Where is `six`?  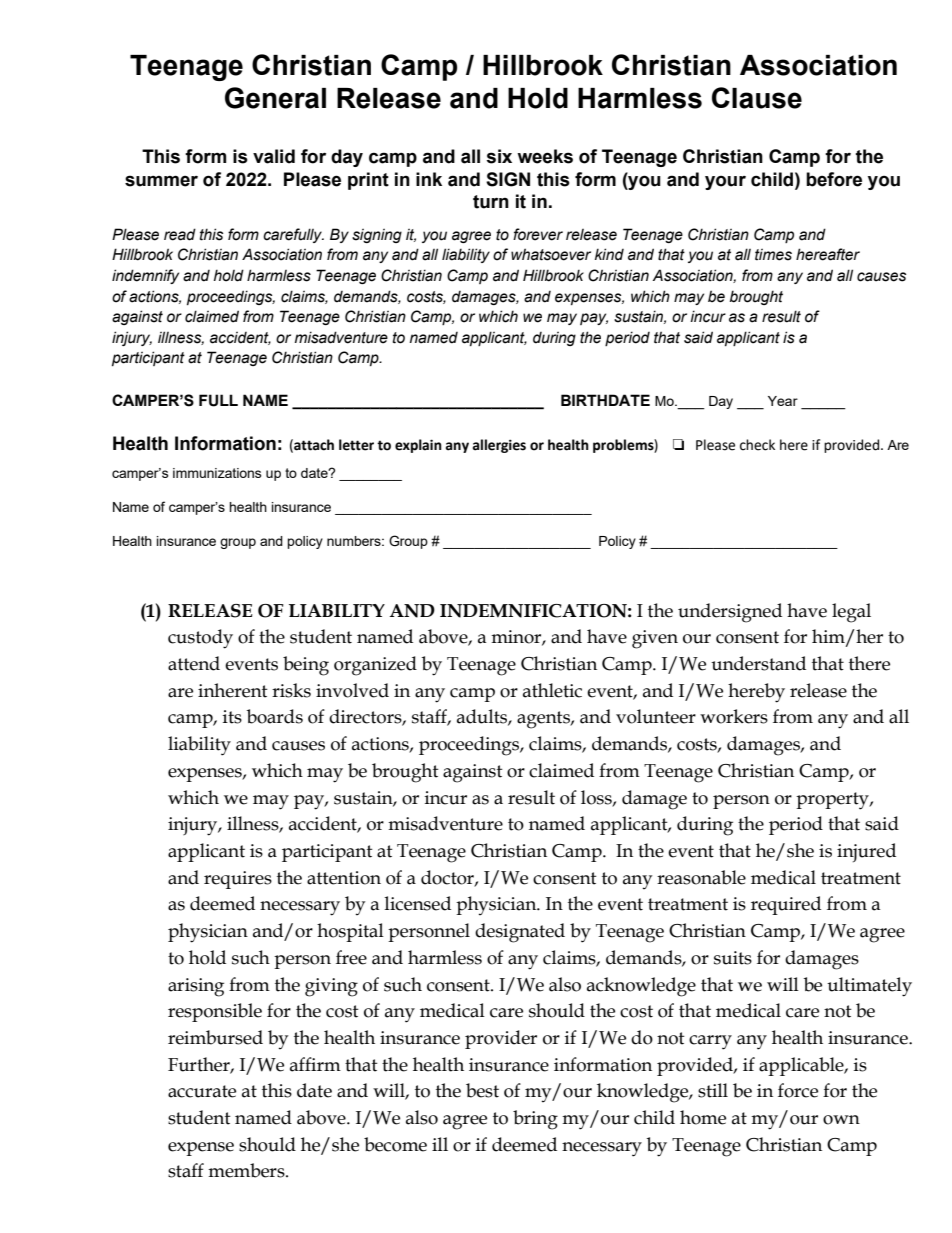 six is located at coordinates (499, 156).
